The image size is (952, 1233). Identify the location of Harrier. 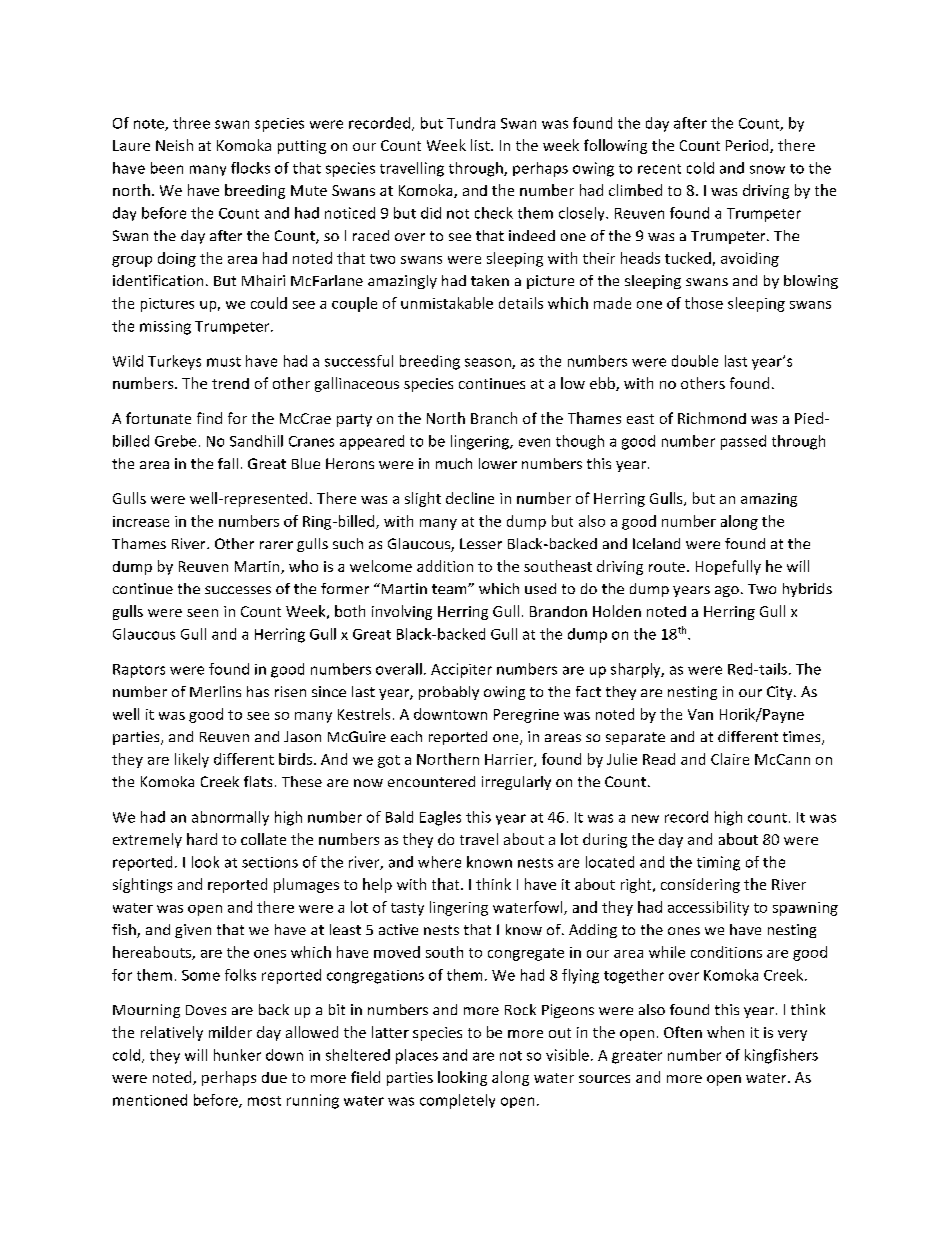
(510, 760).
